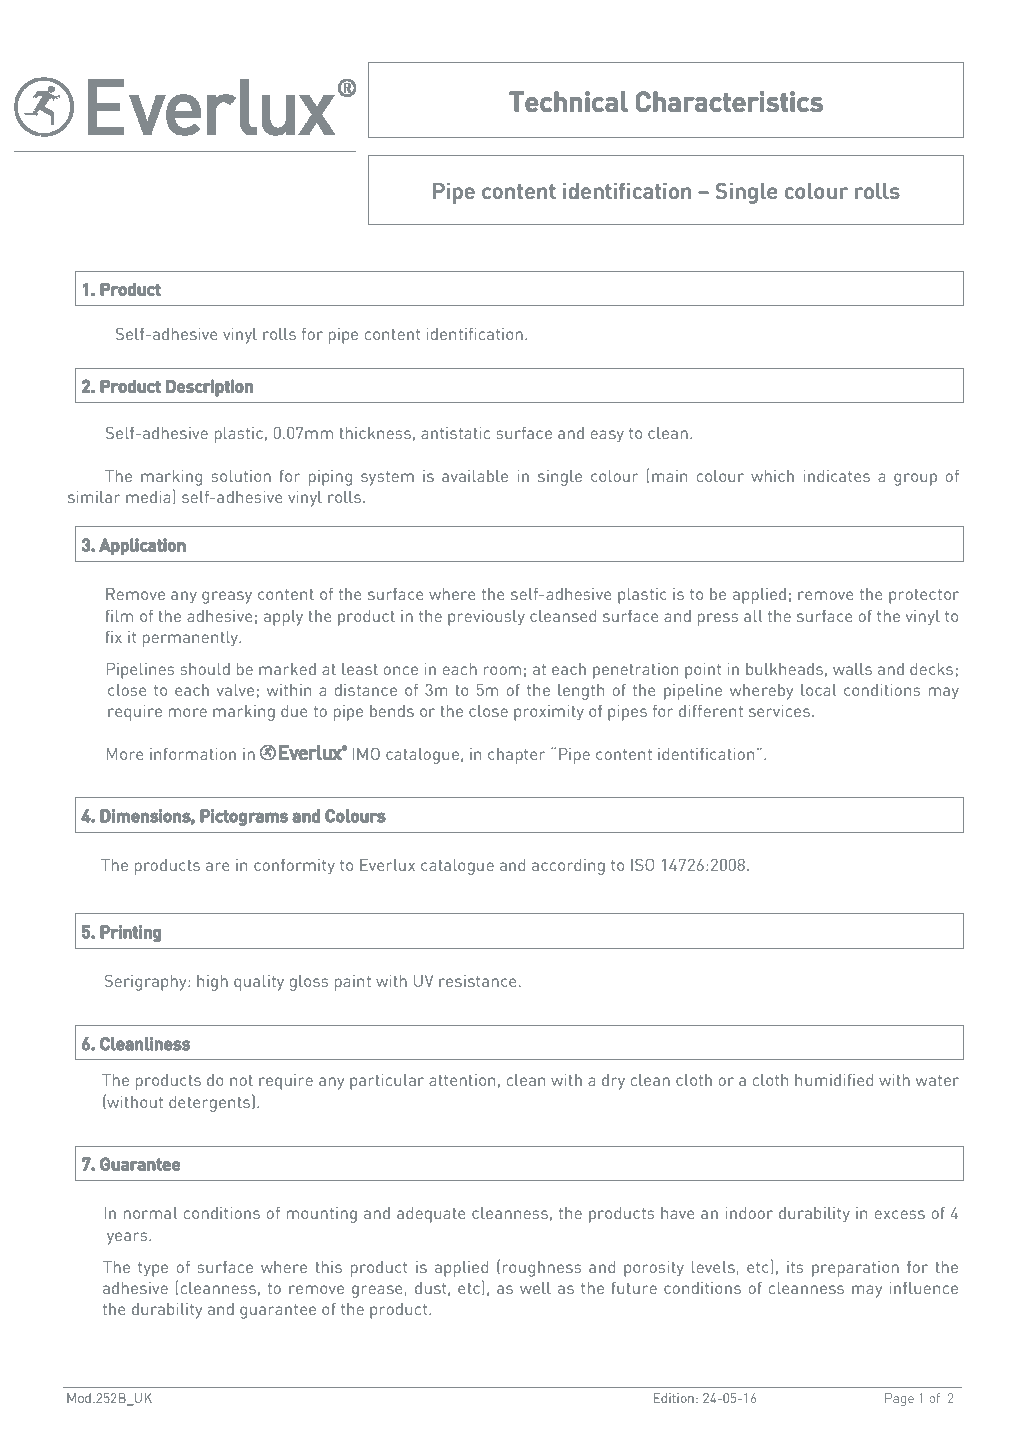 This screenshot has height=1447, width=1023. What do you see at coordinates (486, 618) in the screenshot?
I see `previously` at bounding box center [486, 618].
